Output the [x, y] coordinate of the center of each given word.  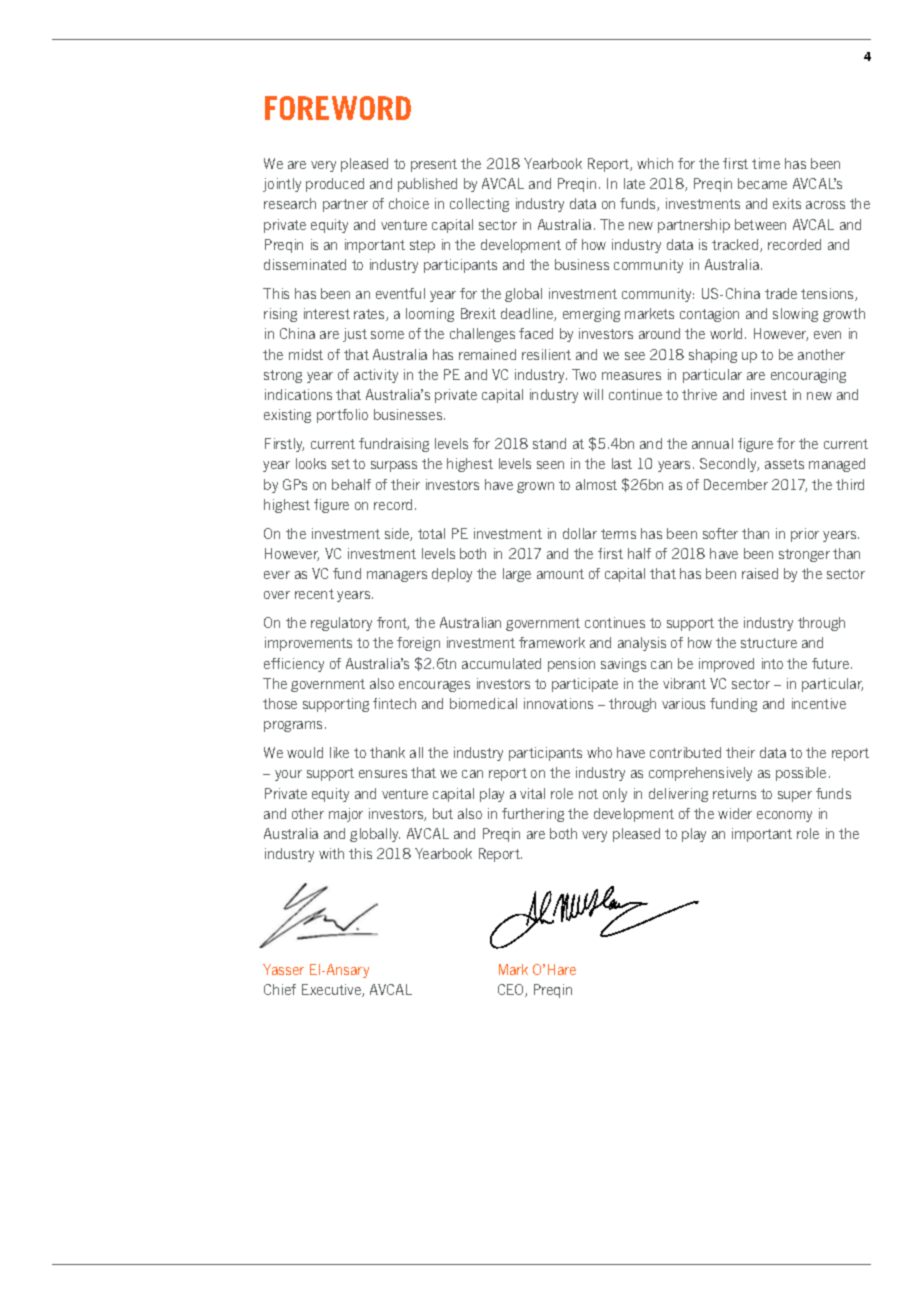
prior [805, 535]
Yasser [283, 969]
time [766, 163]
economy [784, 816]
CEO [512, 990]
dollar [580, 533]
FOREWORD [338, 108]
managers [397, 576]
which [655, 163]
